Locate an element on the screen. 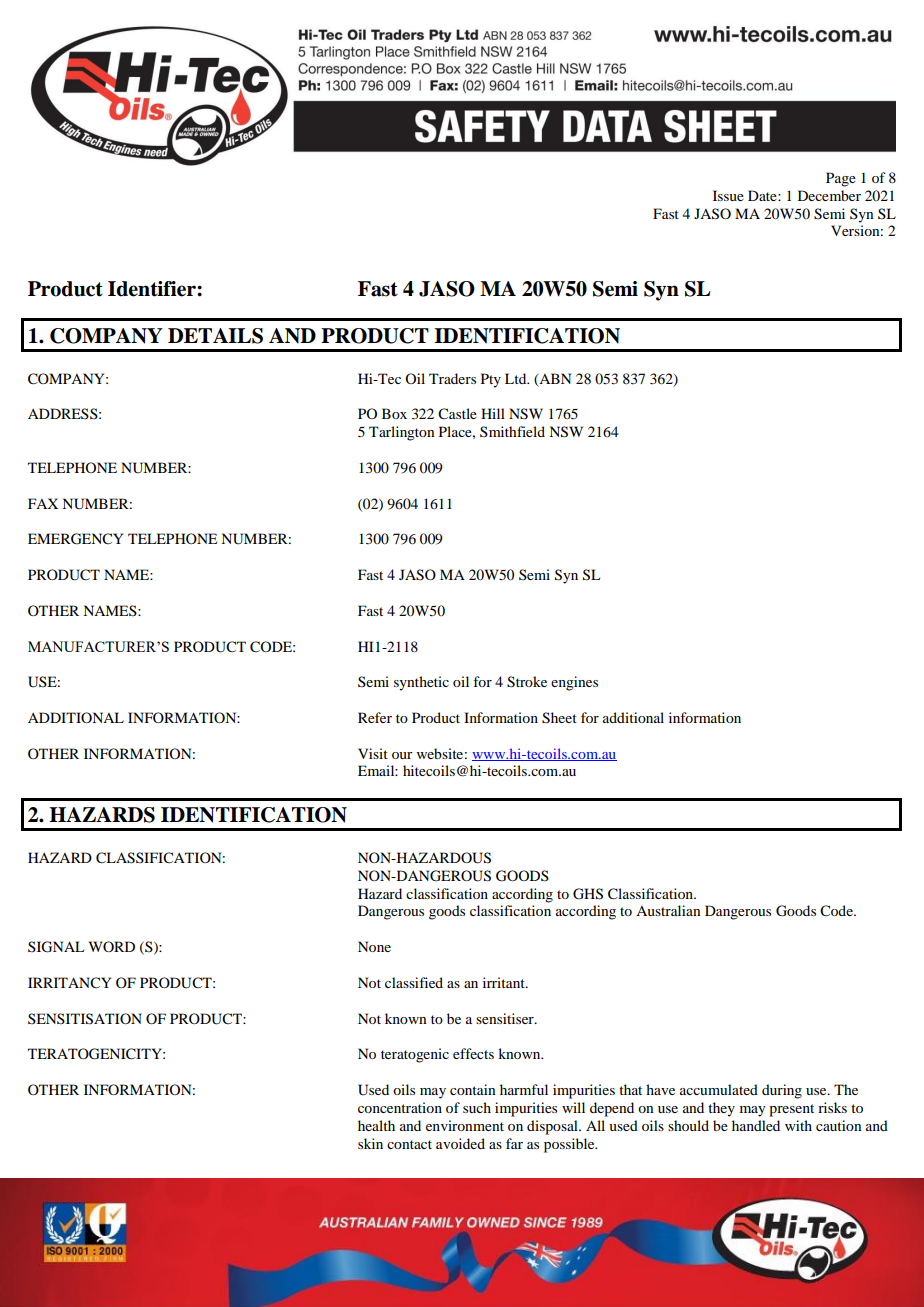 This screenshot has height=1307, width=924. Identifier is located at coordinates (153, 289).
